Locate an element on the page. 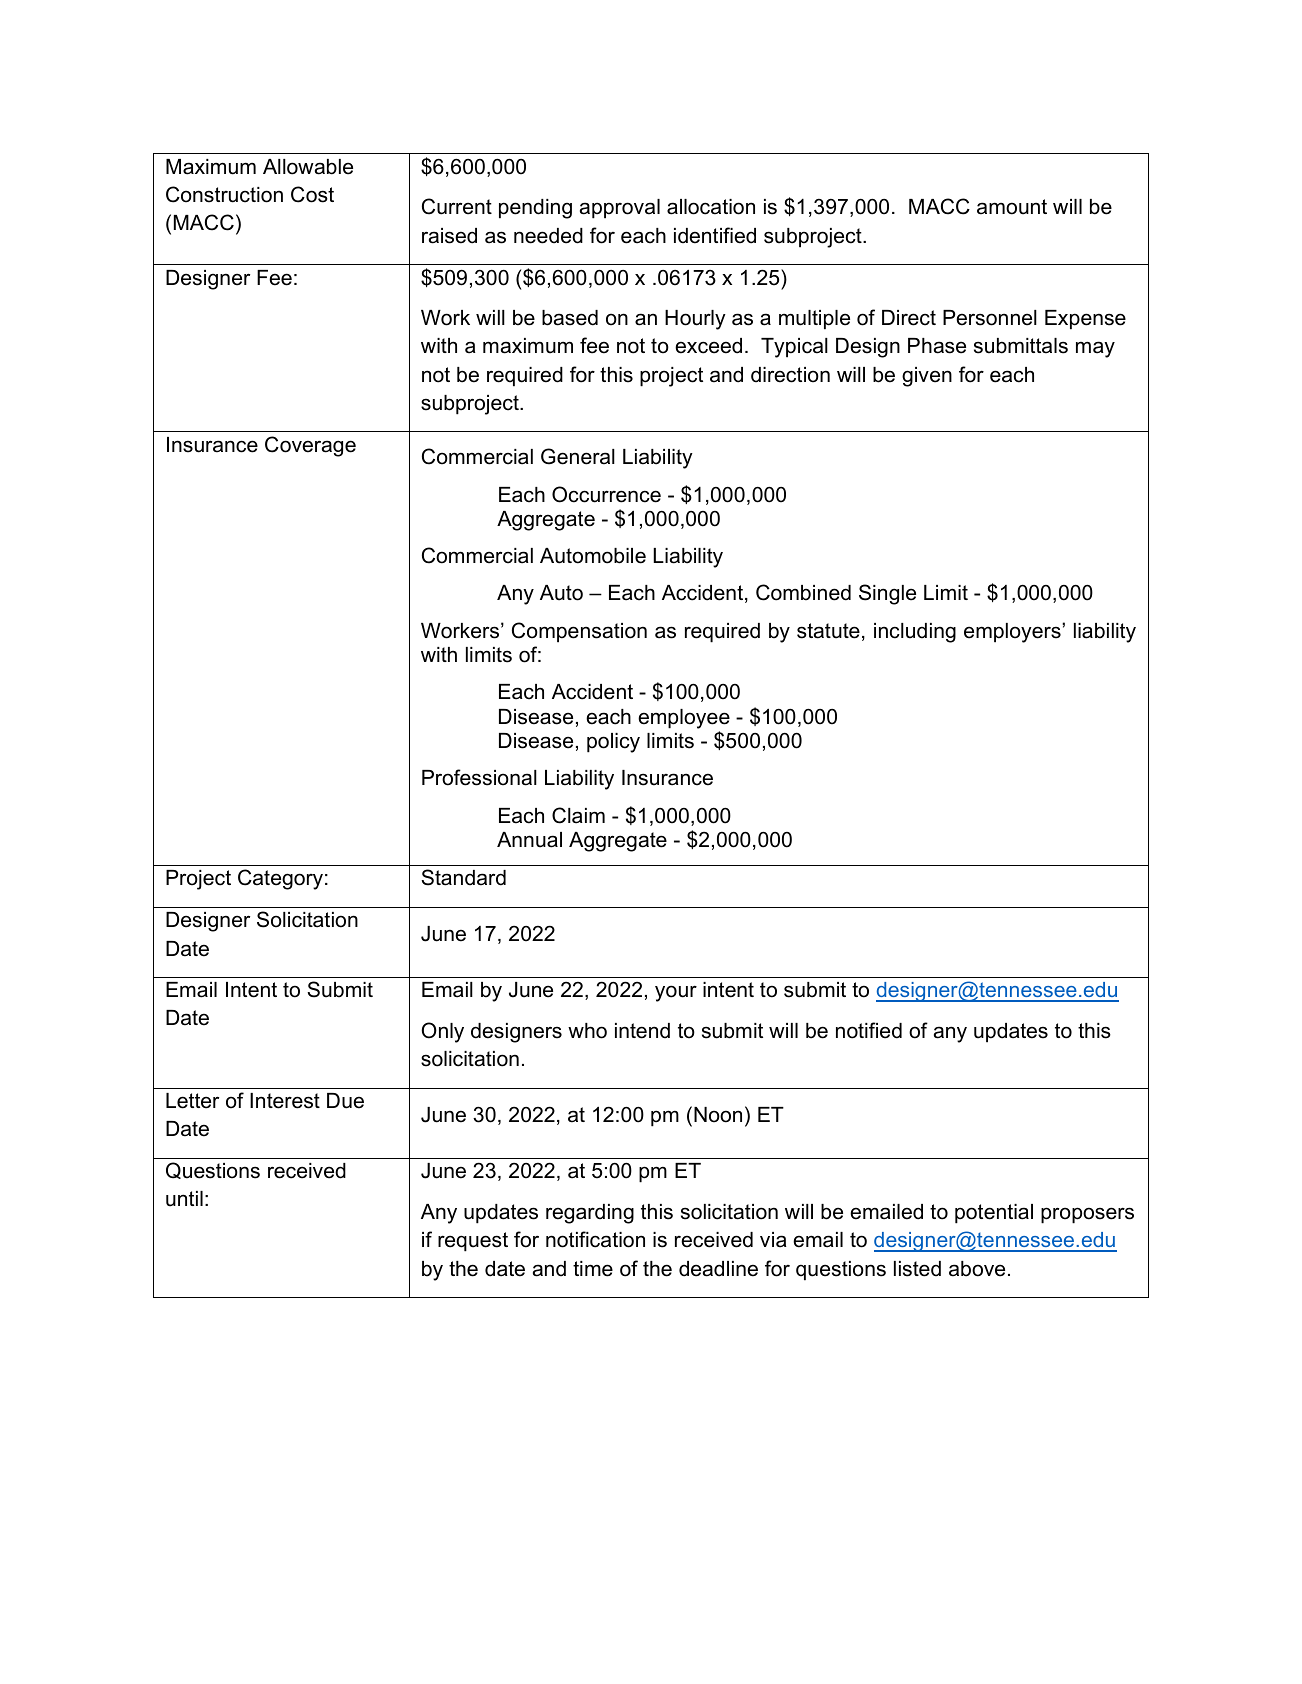 The height and width of the image is (1684, 1302). Only is located at coordinates (442, 1032).
